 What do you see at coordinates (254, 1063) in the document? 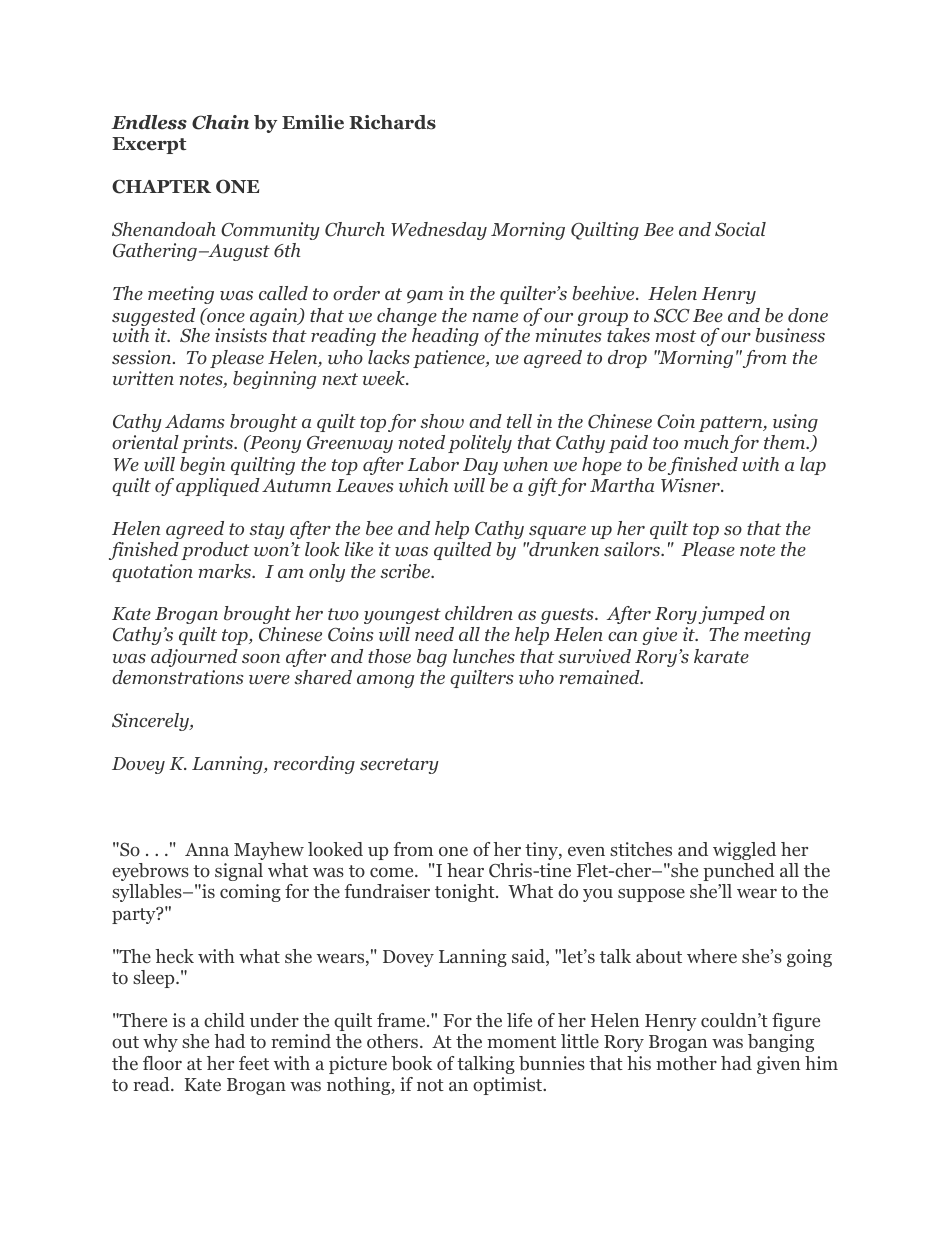
I see `feet` at bounding box center [254, 1063].
